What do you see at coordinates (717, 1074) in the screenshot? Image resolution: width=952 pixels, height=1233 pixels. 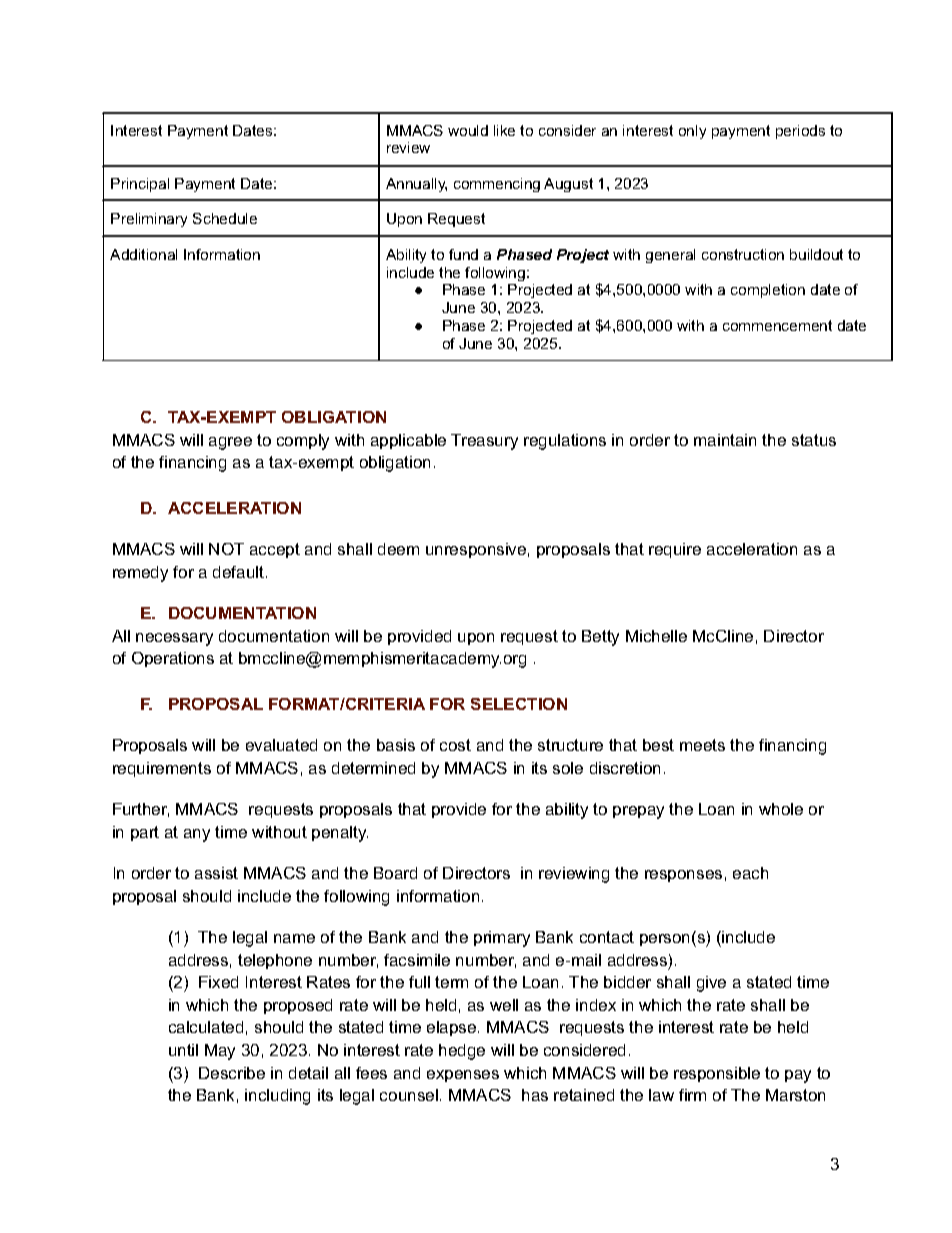 I see `responsible` at bounding box center [717, 1074].
